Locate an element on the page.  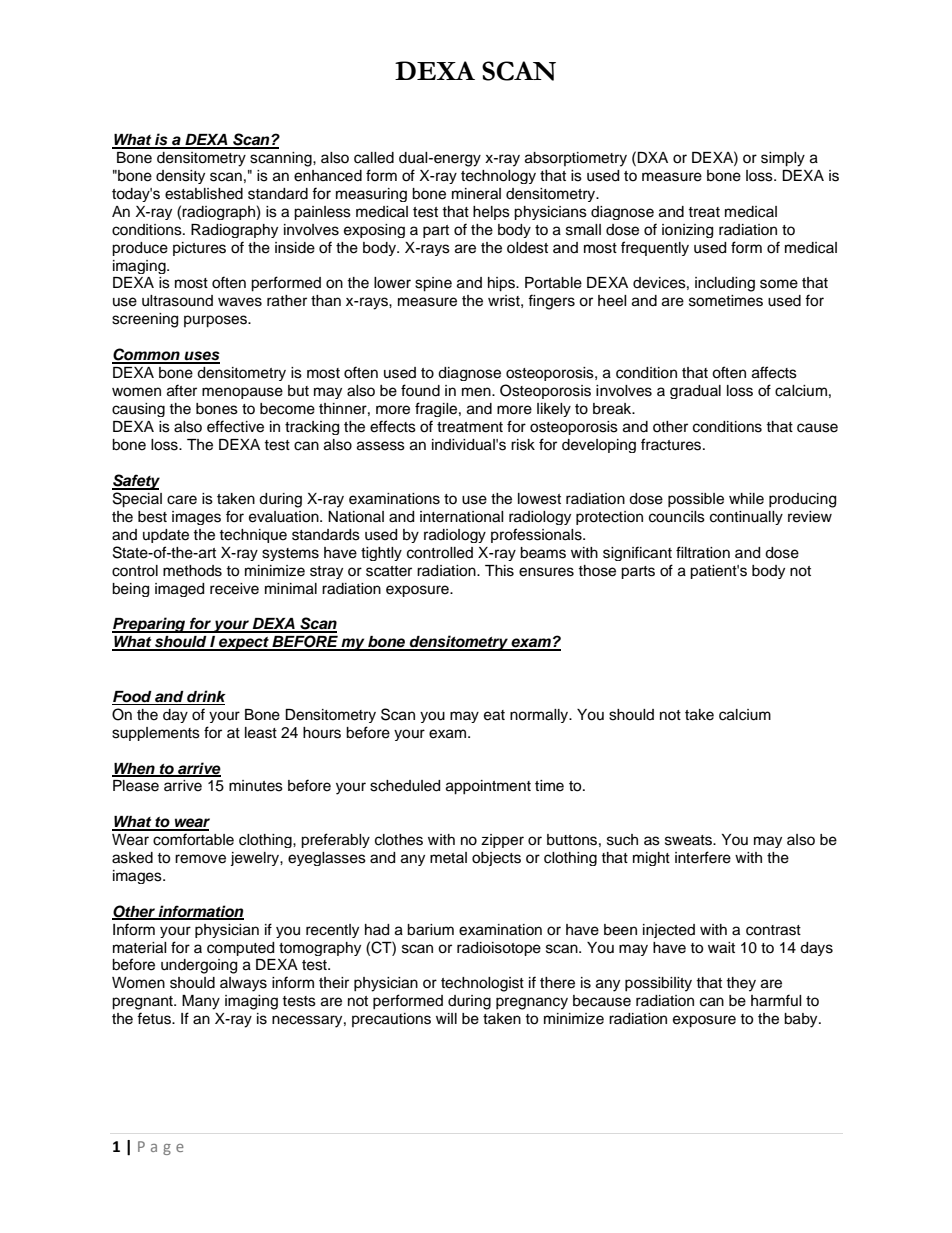
normally is located at coordinates (540, 716).
